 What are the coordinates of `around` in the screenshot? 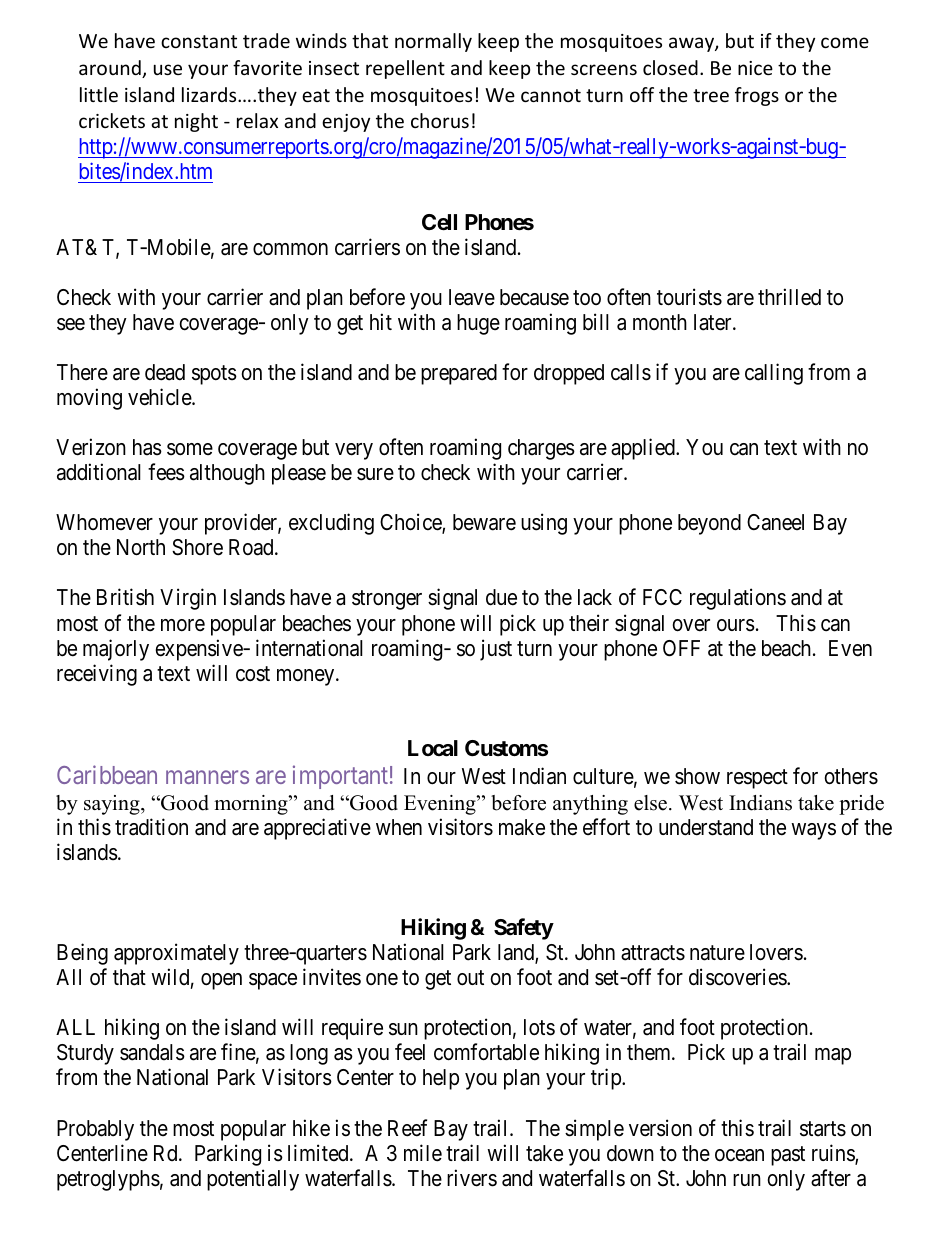 It's located at (111, 69).
